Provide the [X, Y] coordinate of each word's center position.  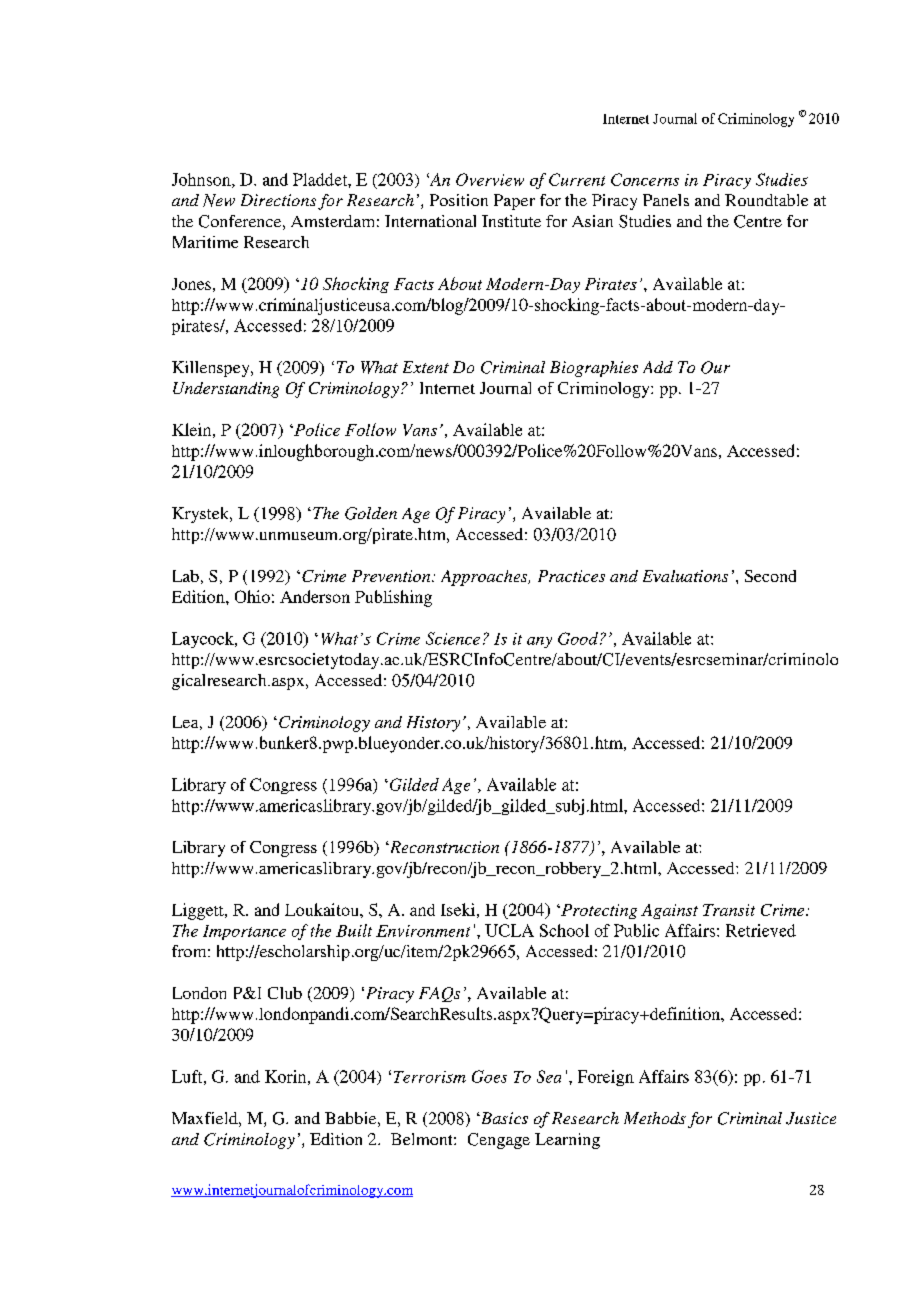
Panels [666, 200]
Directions [278, 200]
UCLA [509, 930]
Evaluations [685, 576]
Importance [244, 932]
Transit [729, 910]
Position [459, 200]
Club [285, 993]
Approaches [485, 578]
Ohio [252, 596]
